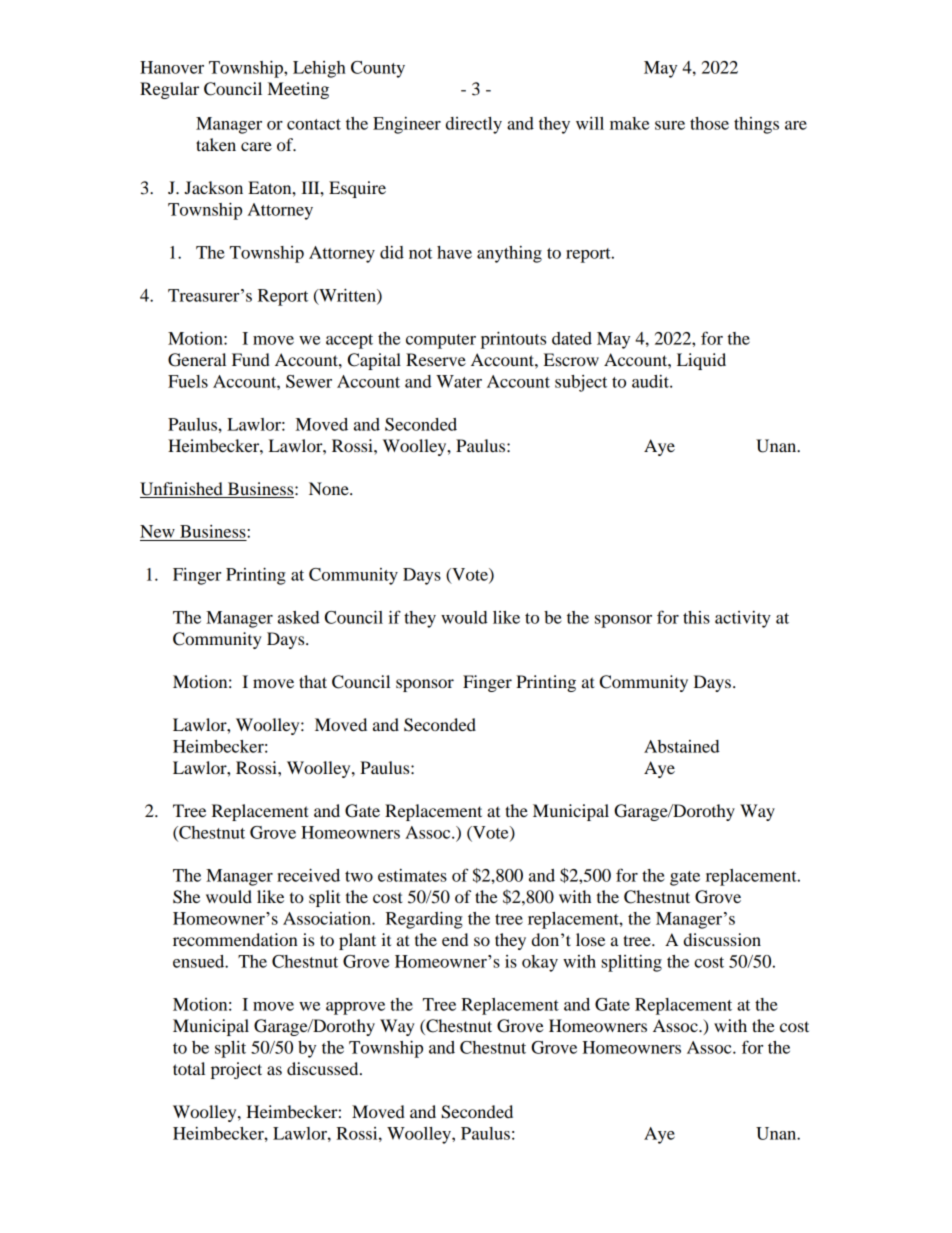  What do you see at coordinates (474, 125) in the page?
I see `directly` at bounding box center [474, 125].
